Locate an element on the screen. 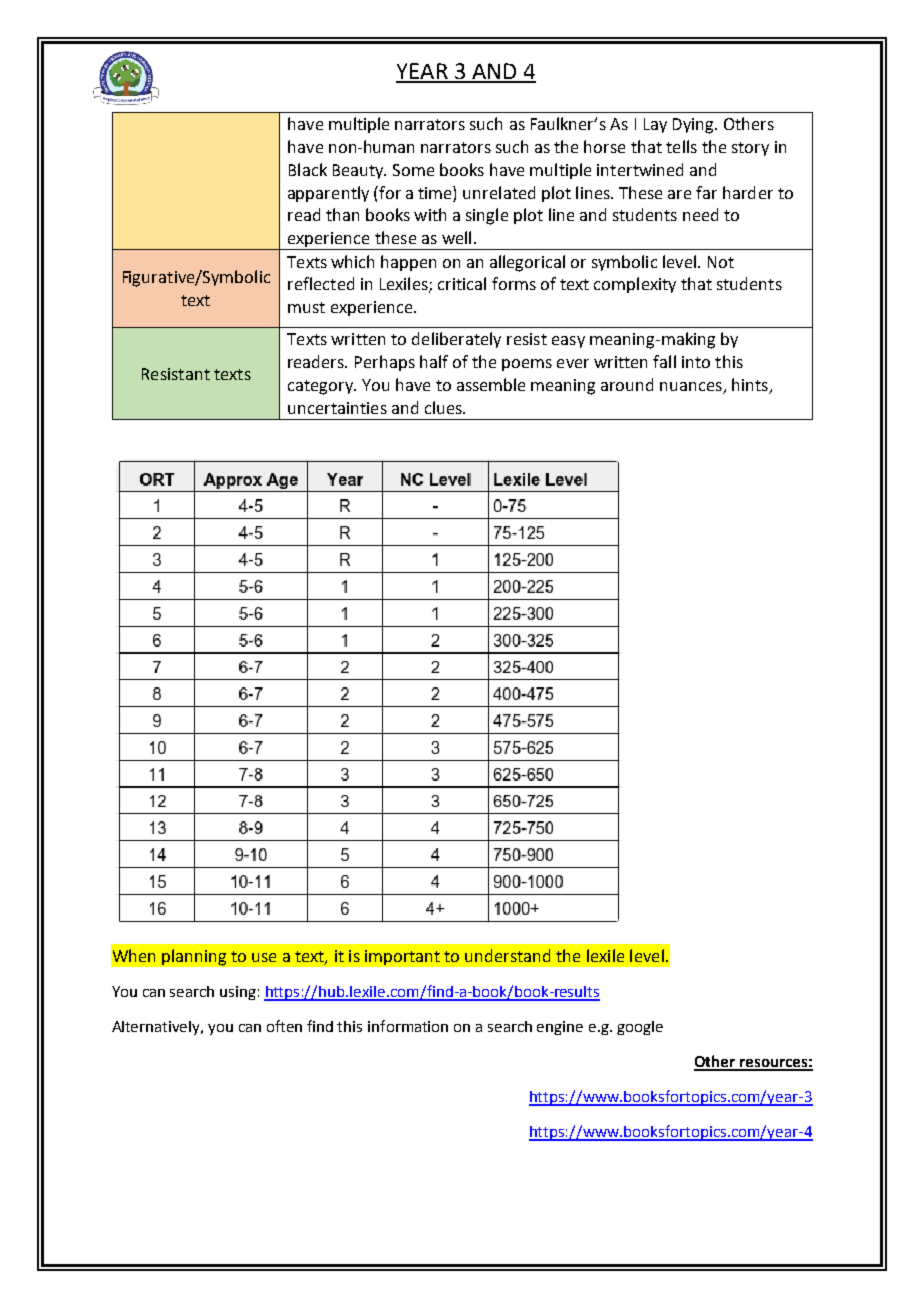 This screenshot has width=924, height=1308. Some is located at coordinates (413, 170).
